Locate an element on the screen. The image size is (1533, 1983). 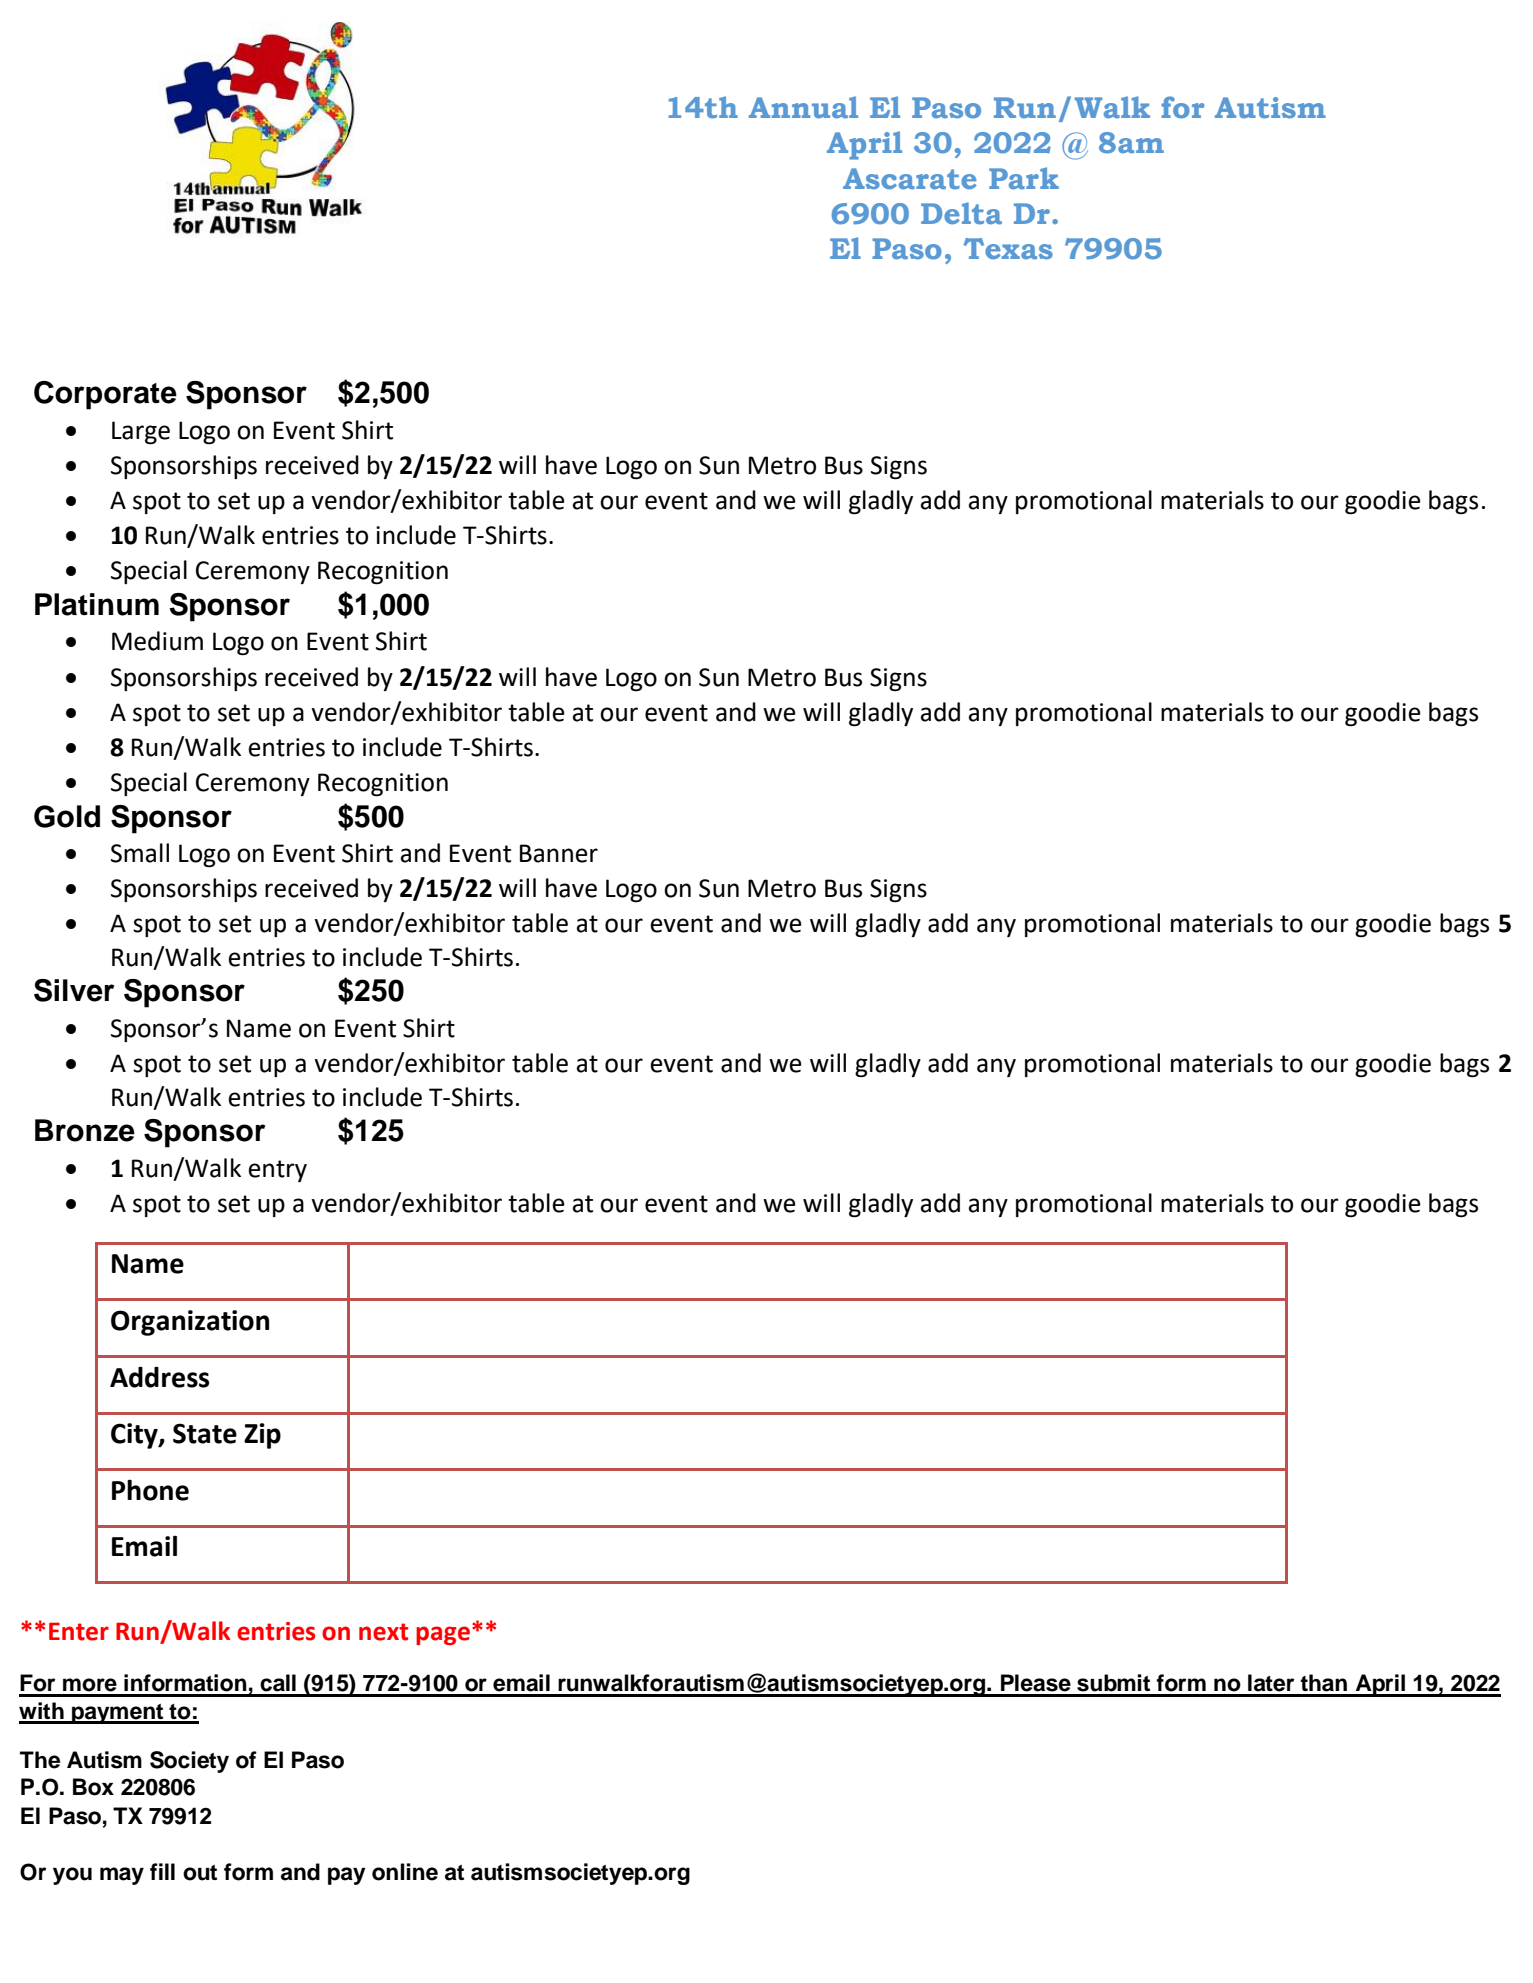
Zip is located at coordinates (262, 1436).
